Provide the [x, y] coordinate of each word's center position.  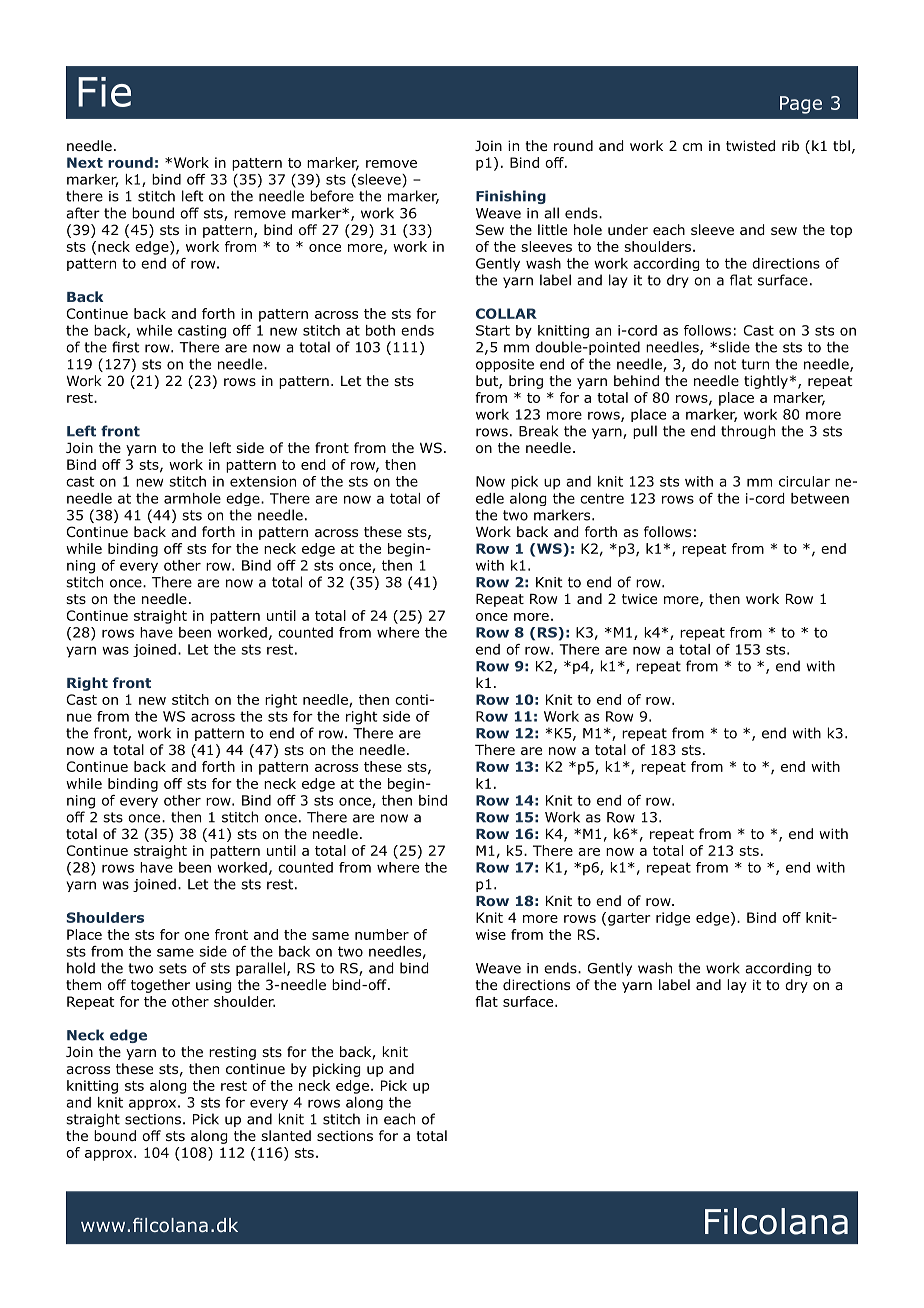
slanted [286, 1135]
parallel [260, 969]
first [126, 347]
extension [263, 481]
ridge [673, 919]
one [196, 936]
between [820, 498]
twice [639, 598]
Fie [104, 92]
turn [755, 364]
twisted [750, 145]
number [382, 934]
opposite [505, 365]
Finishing [511, 197]
